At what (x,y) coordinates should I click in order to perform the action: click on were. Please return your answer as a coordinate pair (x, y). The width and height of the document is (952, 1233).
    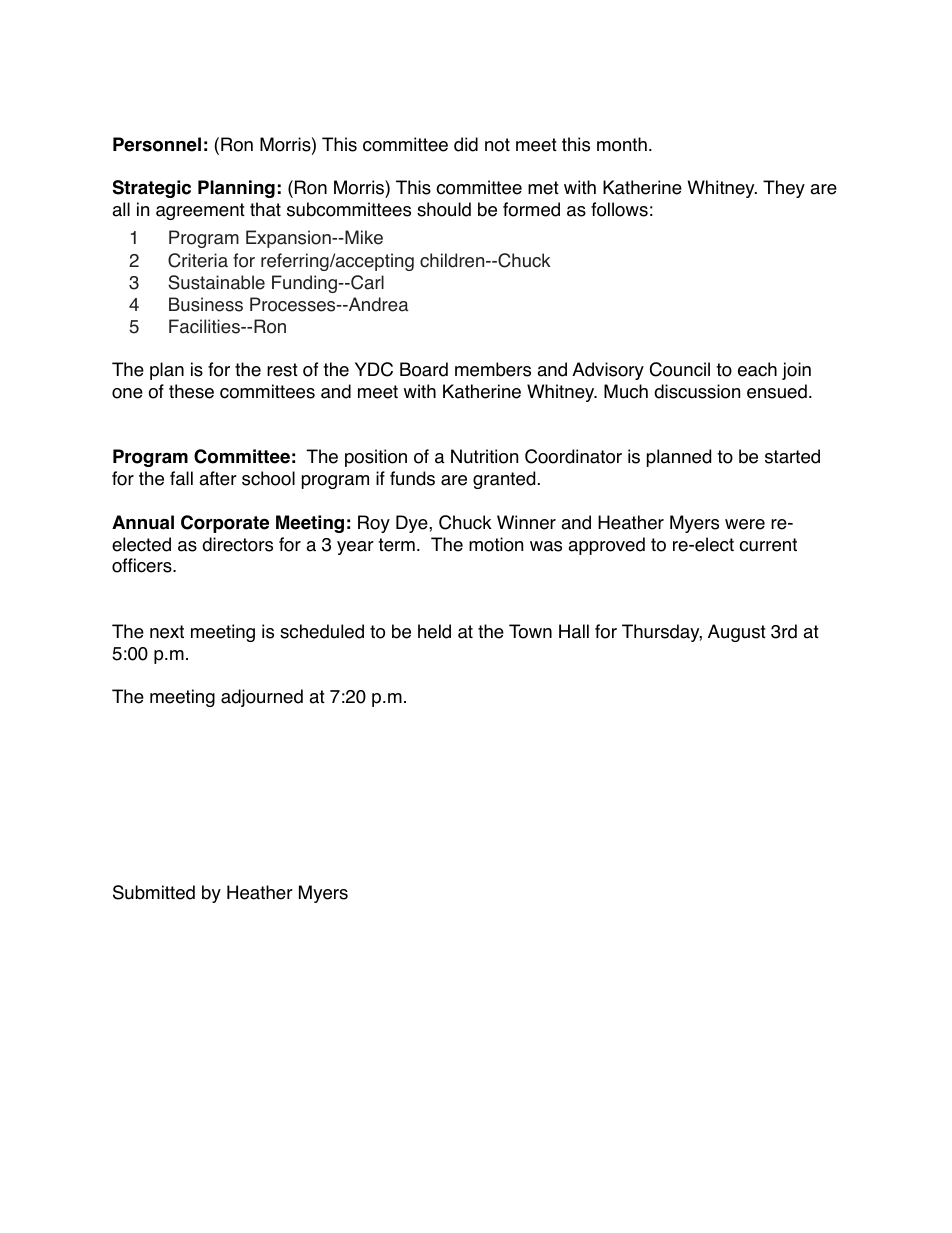
    Looking at the image, I should click on (745, 524).
